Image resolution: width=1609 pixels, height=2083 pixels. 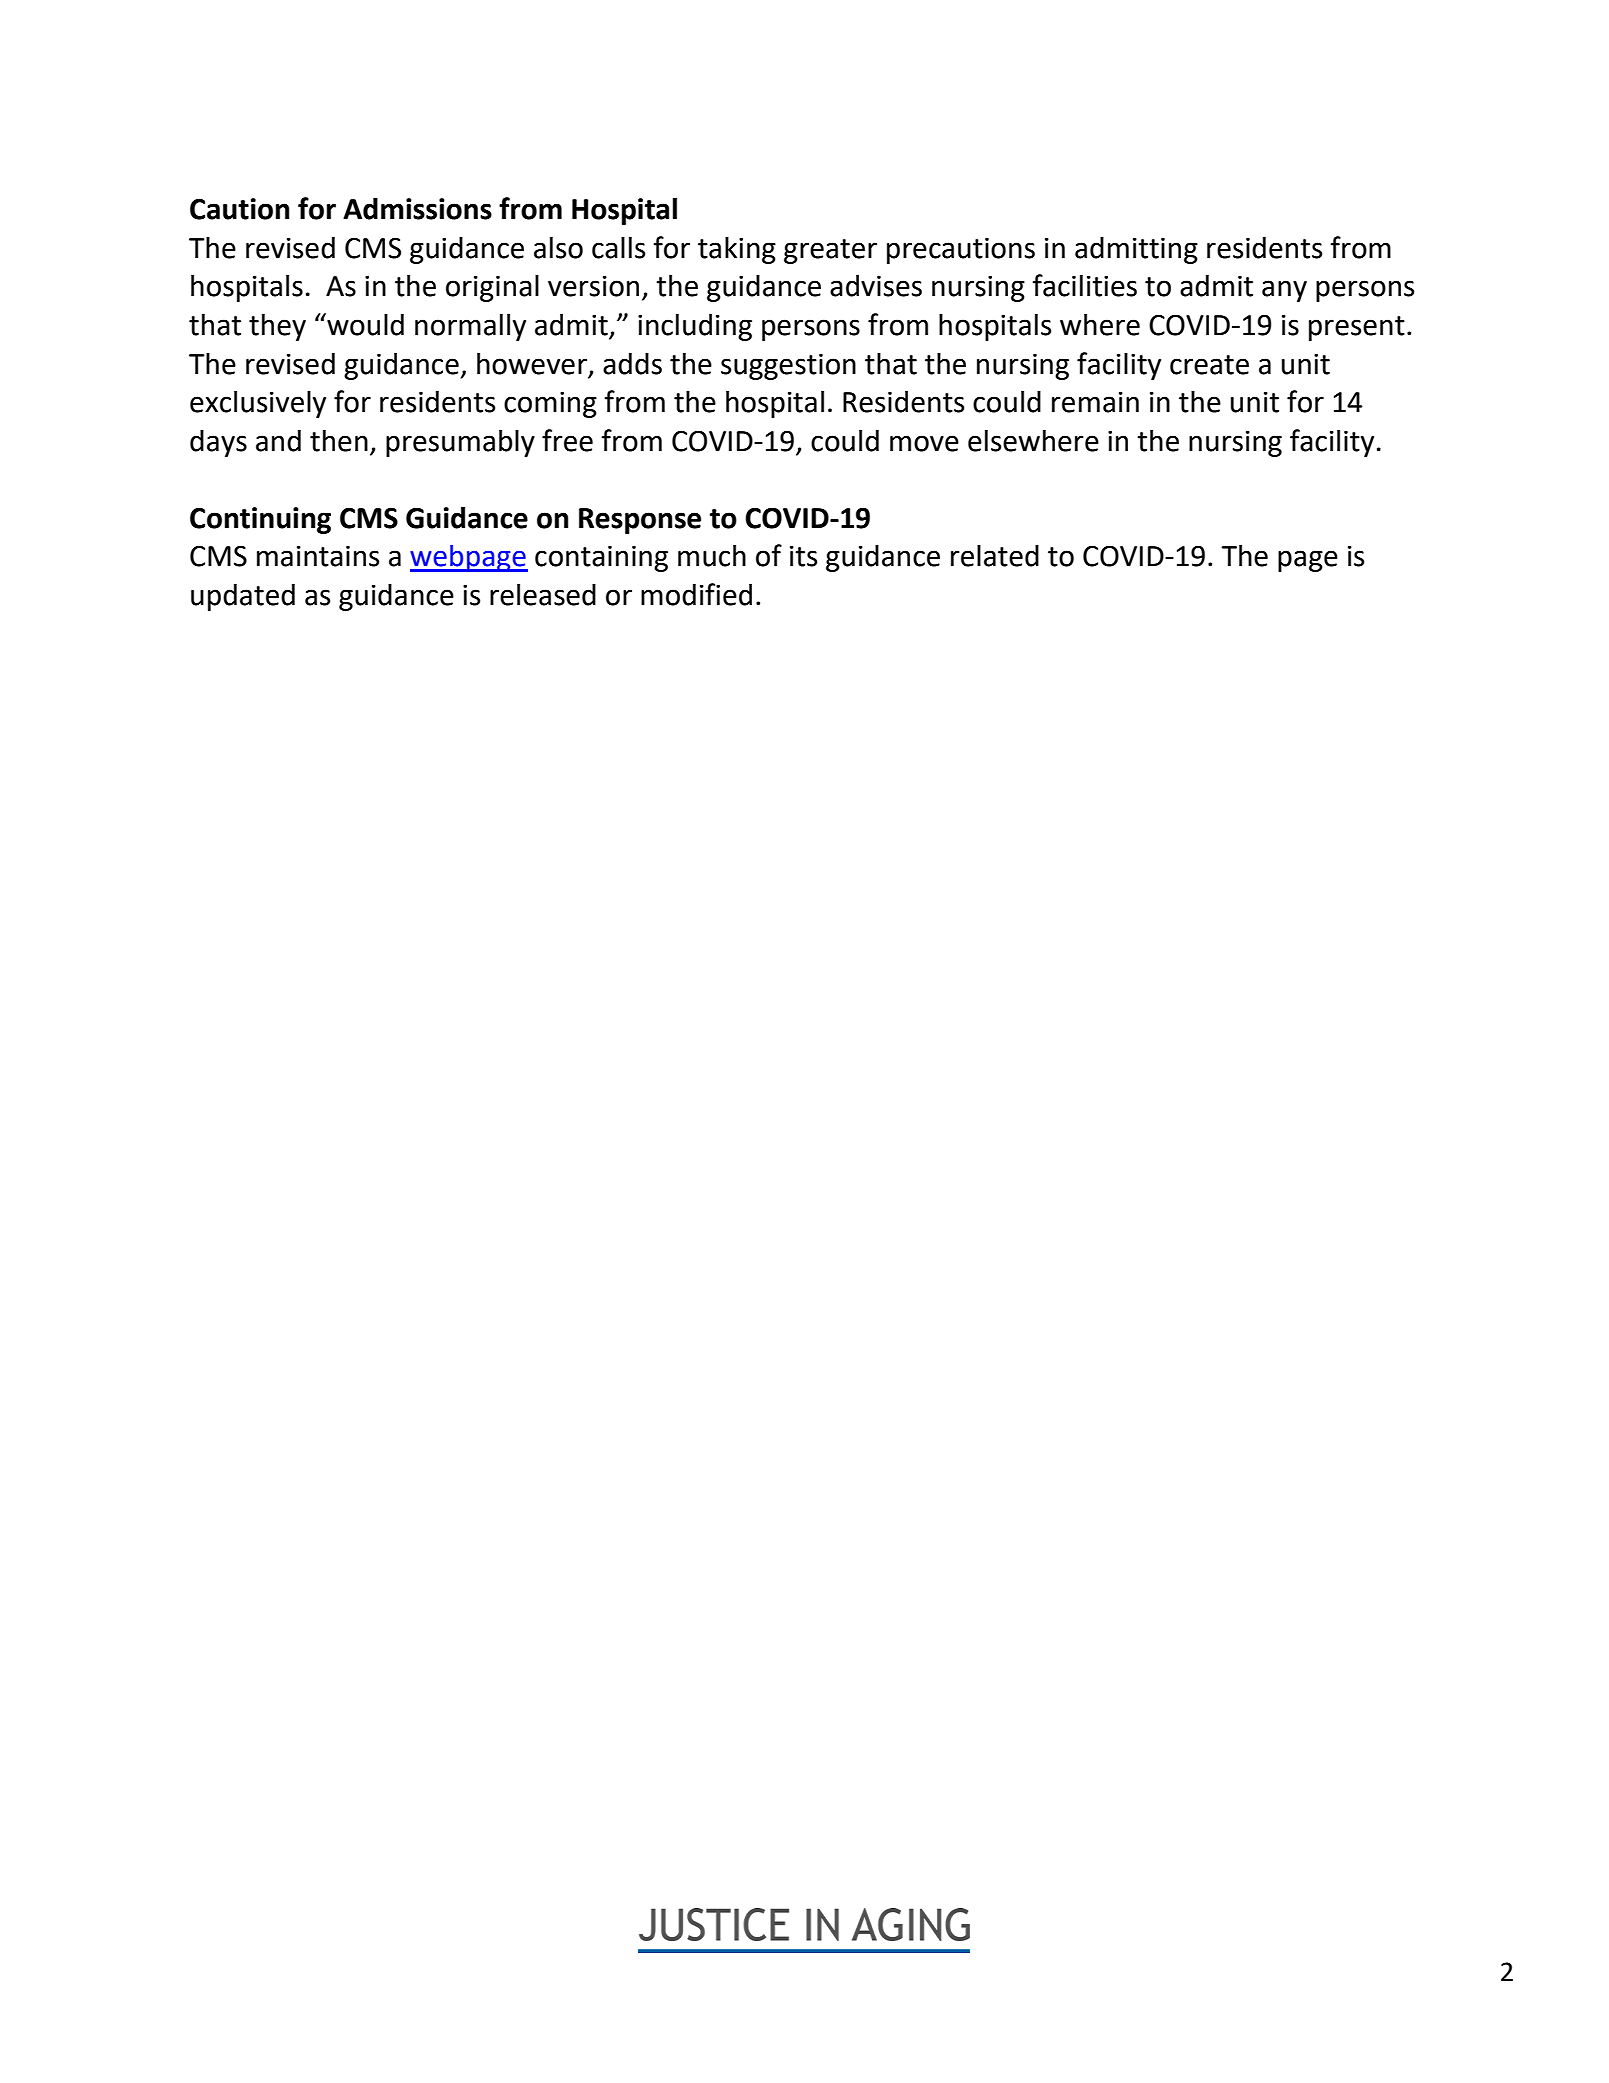 What do you see at coordinates (1284, 291) in the page?
I see `any` at bounding box center [1284, 291].
